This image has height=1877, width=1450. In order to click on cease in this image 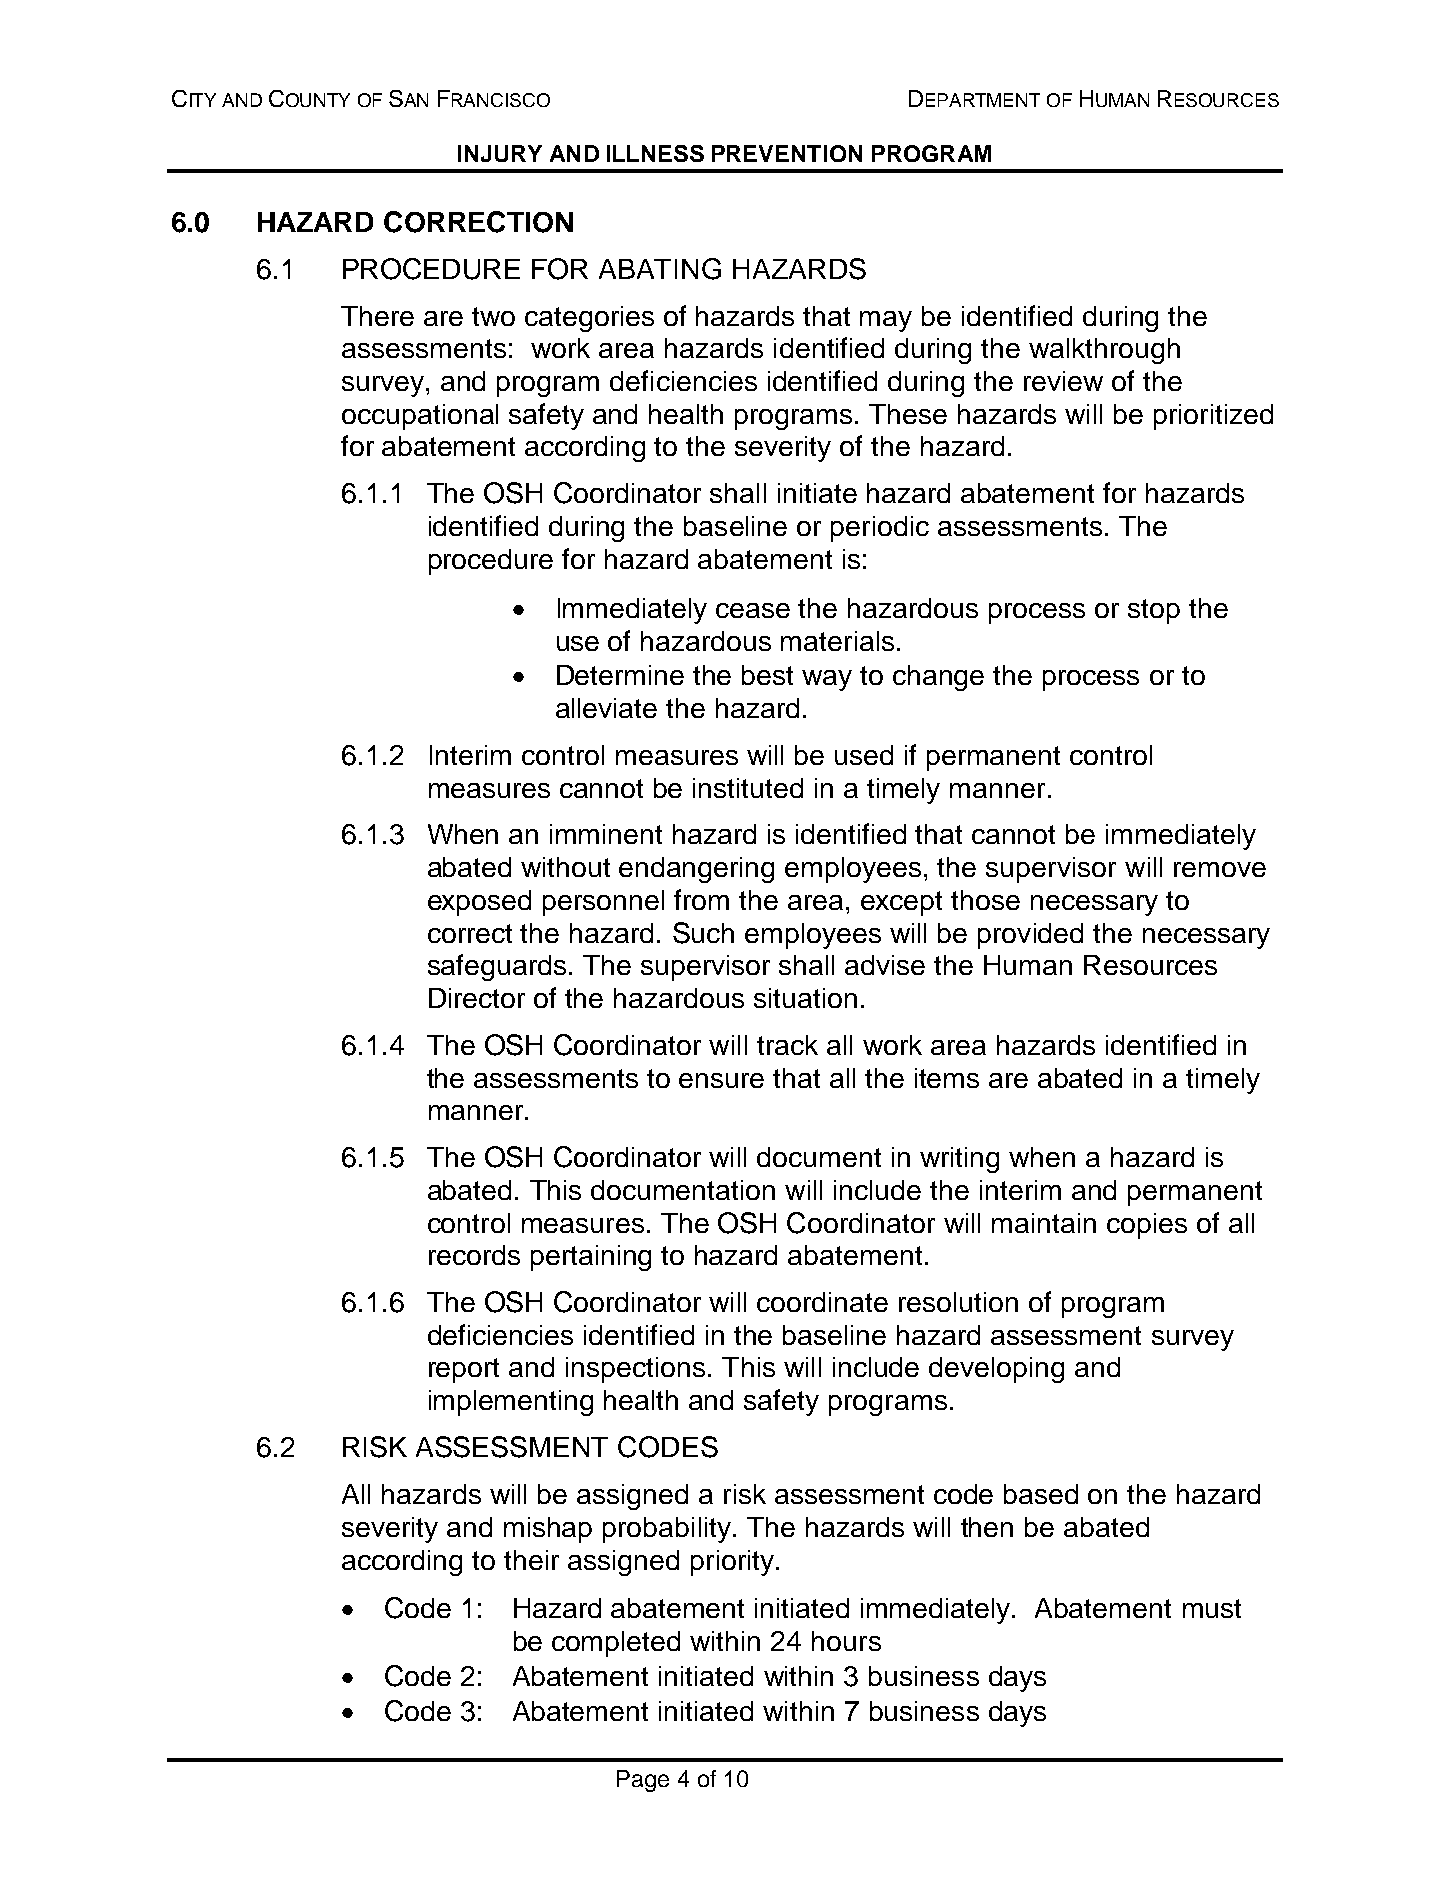, I will do `click(753, 610)`.
